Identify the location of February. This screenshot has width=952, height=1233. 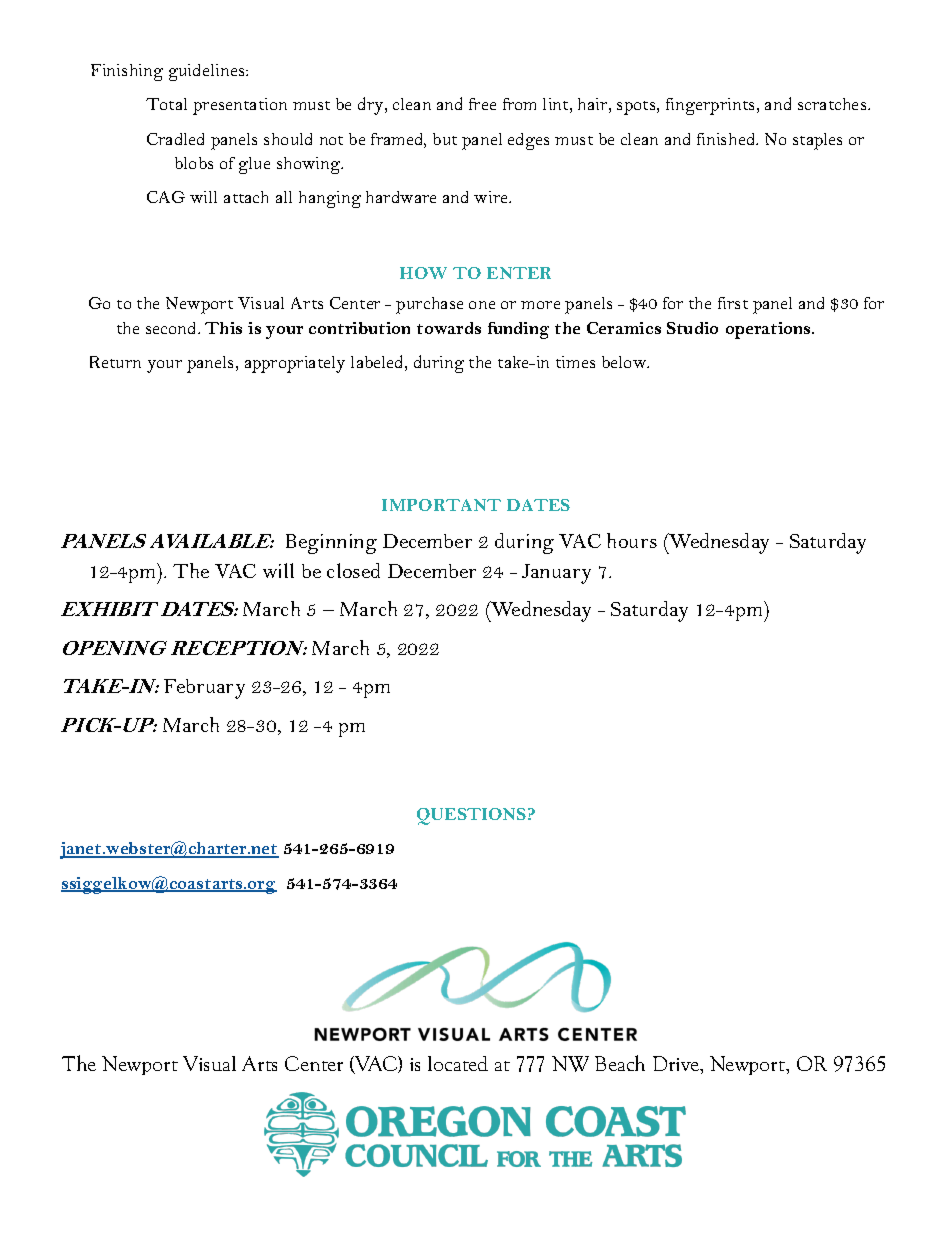
(204, 689).
